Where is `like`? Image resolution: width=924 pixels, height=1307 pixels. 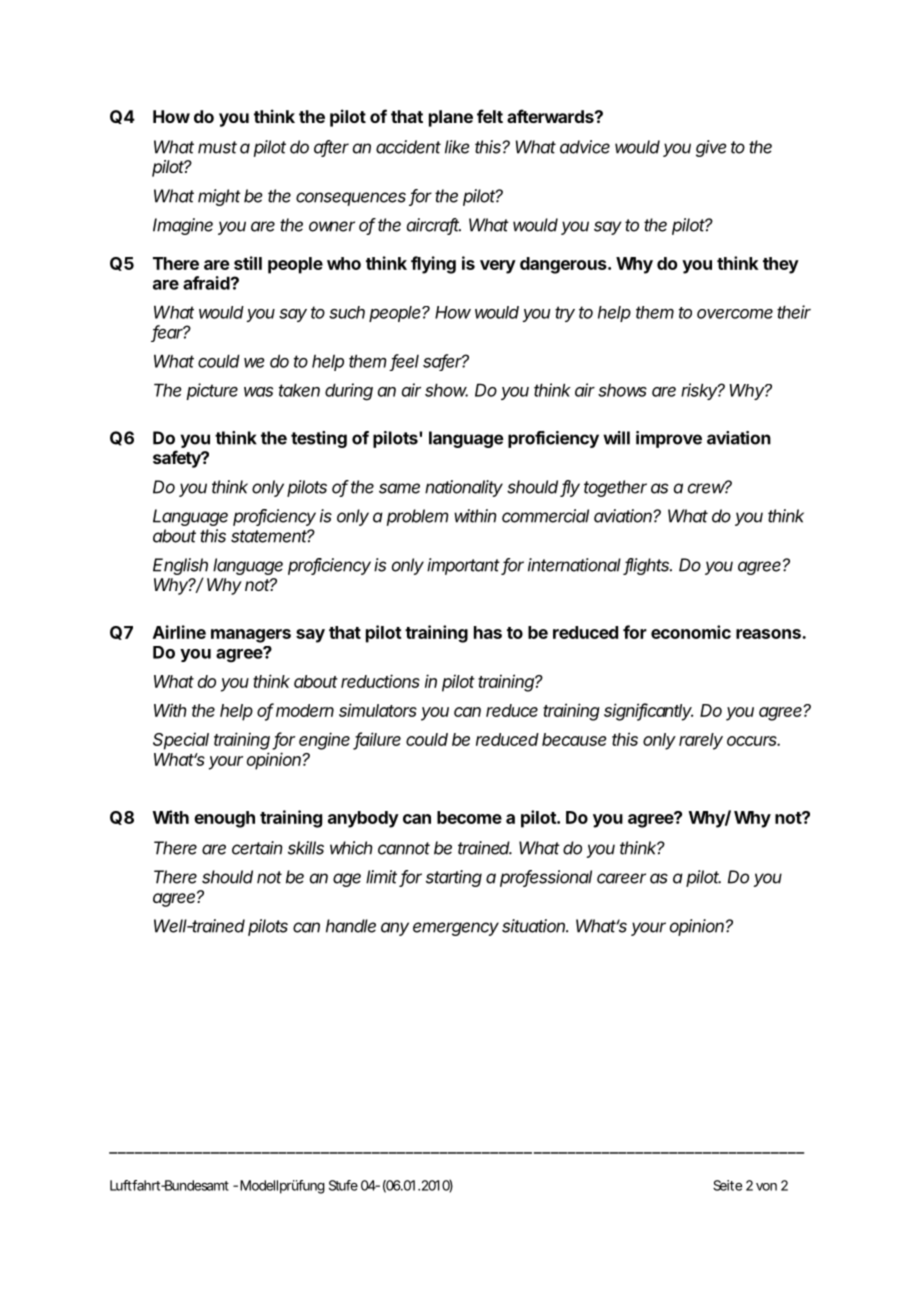
like is located at coordinates (457, 147).
